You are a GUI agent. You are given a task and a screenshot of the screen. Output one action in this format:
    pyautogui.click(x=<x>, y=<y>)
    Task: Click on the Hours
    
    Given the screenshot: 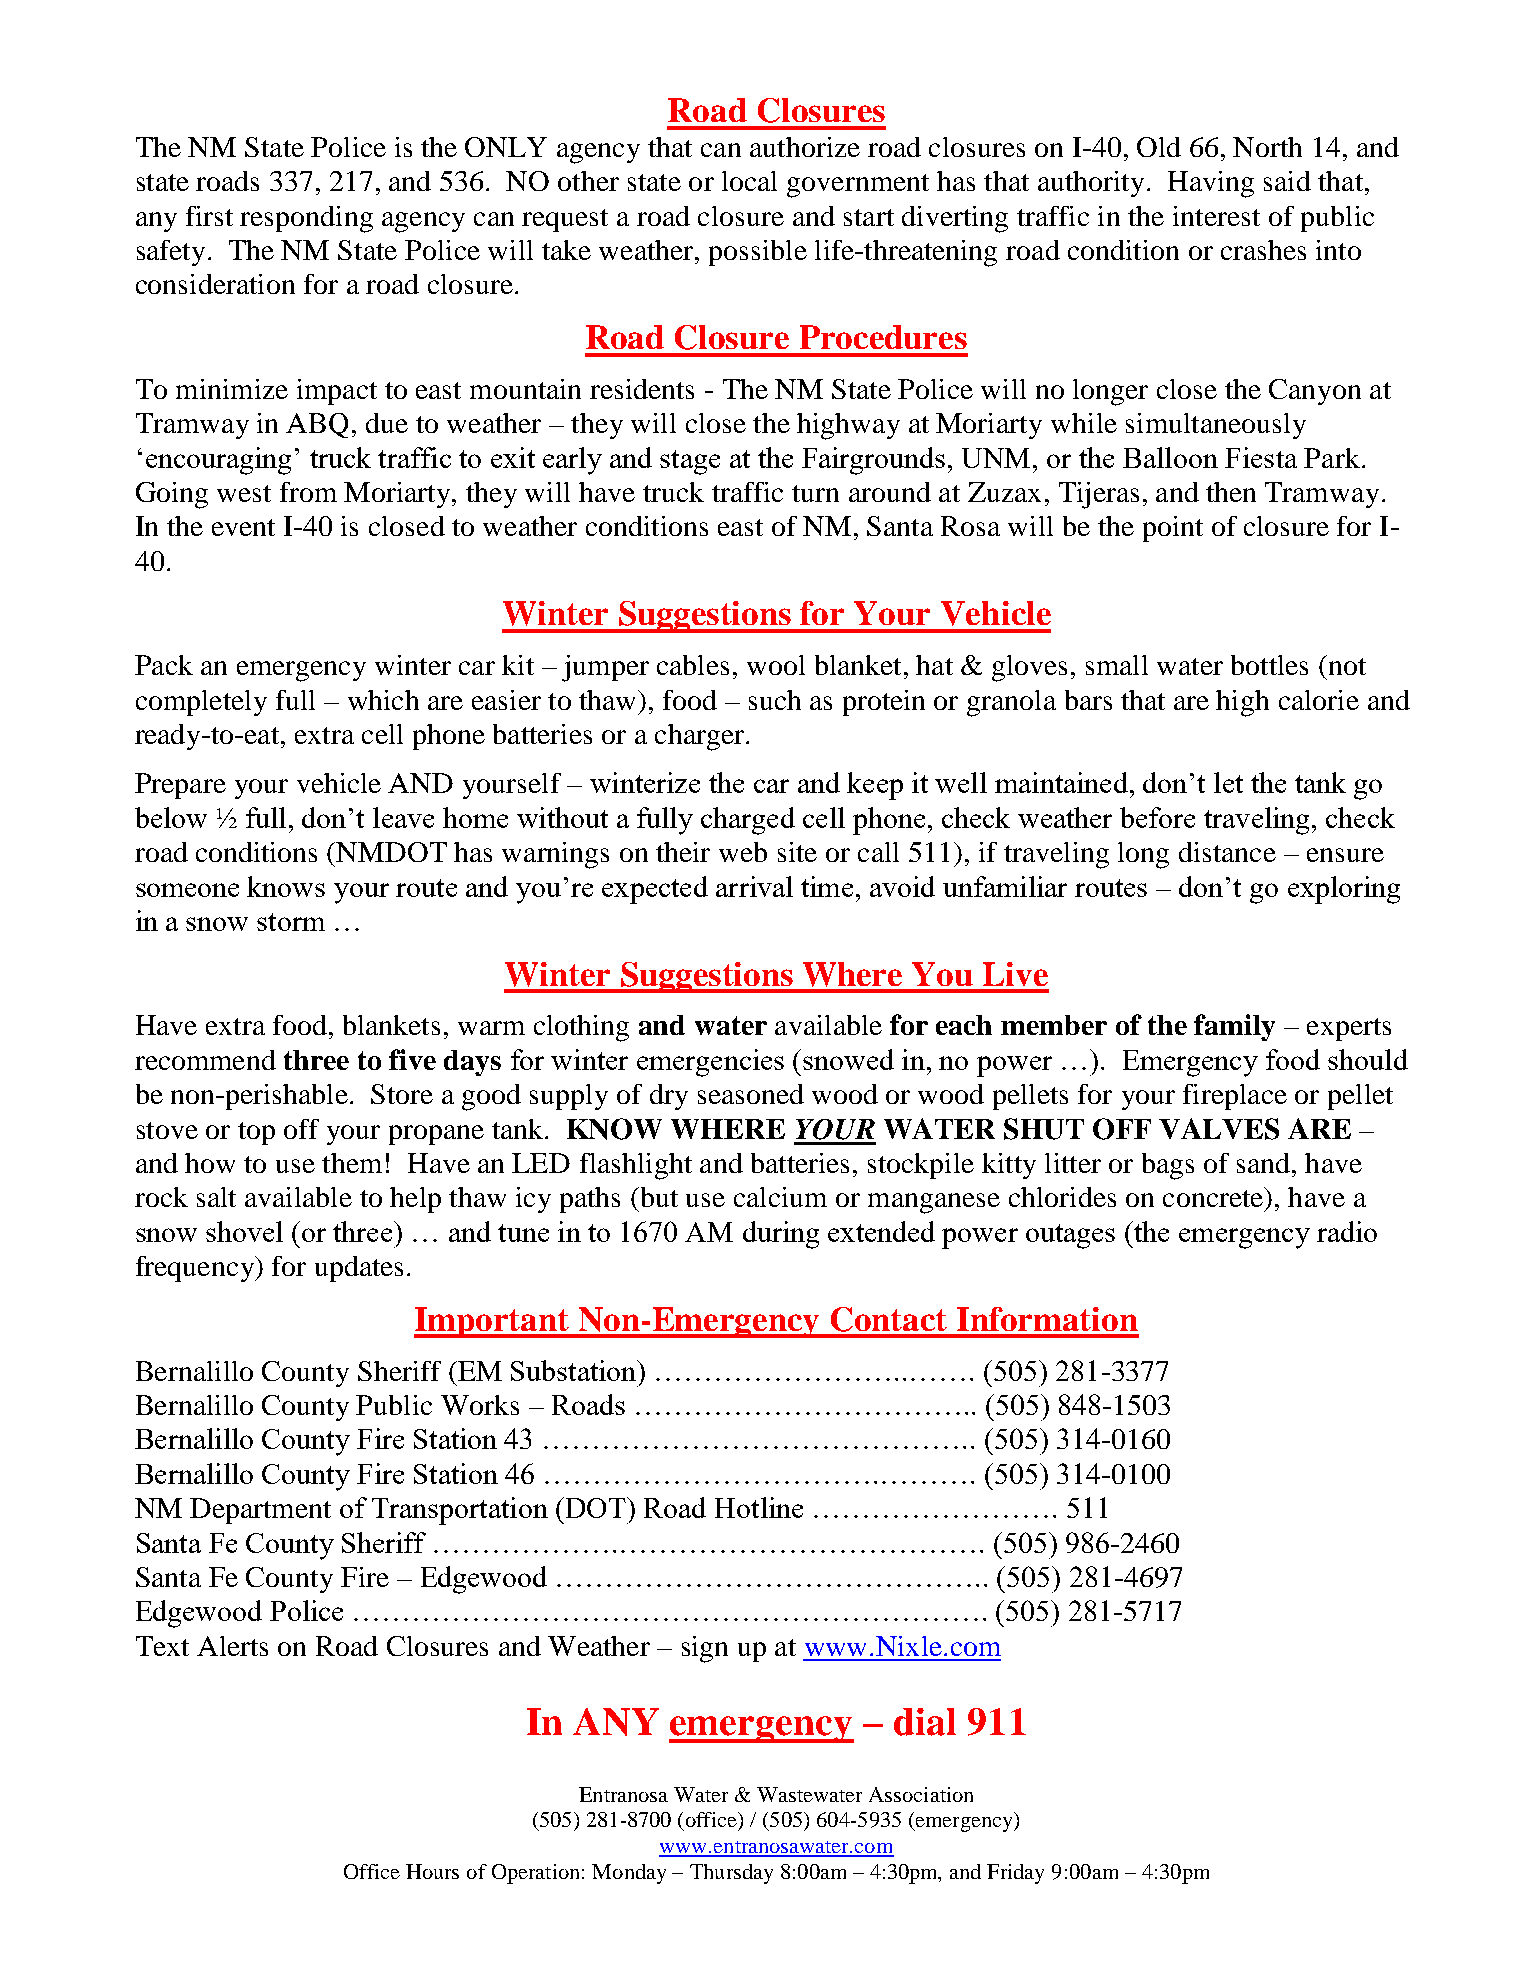 What is the action you would take?
    pyautogui.click(x=432, y=1871)
